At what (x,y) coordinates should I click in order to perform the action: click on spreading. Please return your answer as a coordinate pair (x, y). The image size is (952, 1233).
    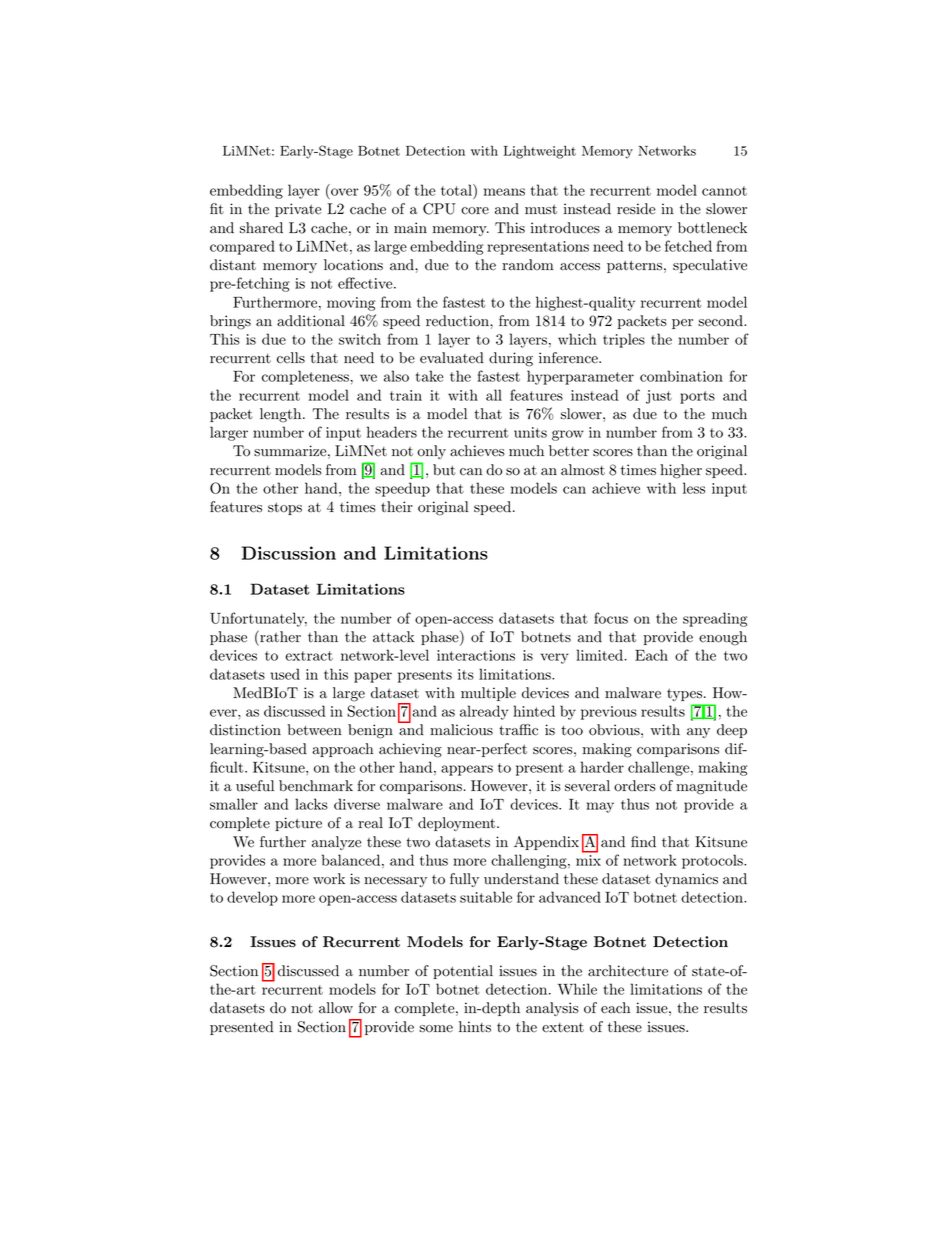
    Looking at the image, I should click on (715, 619).
